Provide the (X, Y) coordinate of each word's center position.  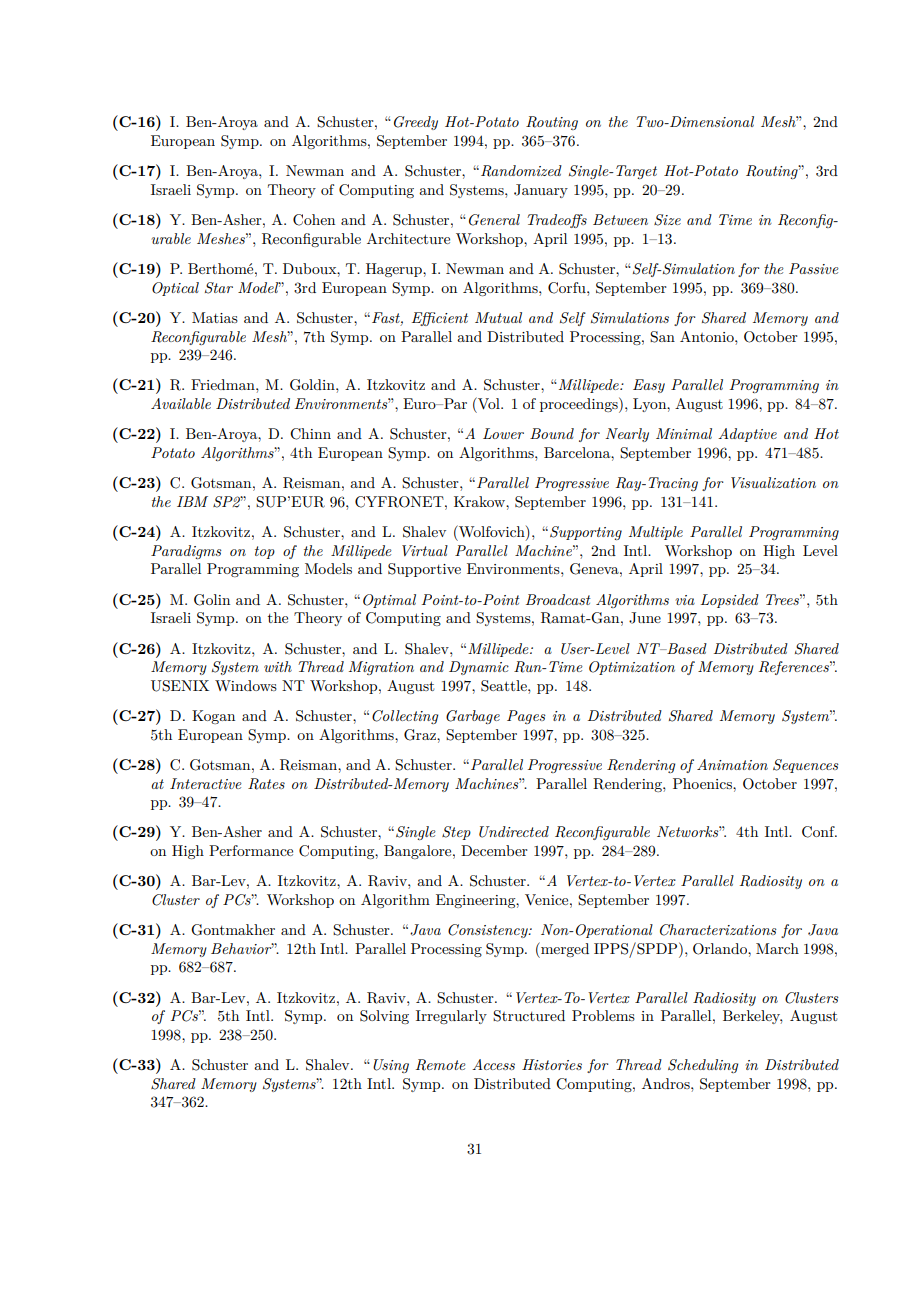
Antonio (708, 336)
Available (181, 403)
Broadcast (558, 599)
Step (456, 833)
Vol (489, 403)
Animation (732, 764)
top (265, 552)
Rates (266, 784)
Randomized (521, 171)
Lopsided (730, 601)
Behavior (242, 948)
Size (667, 220)
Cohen (314, 220)
